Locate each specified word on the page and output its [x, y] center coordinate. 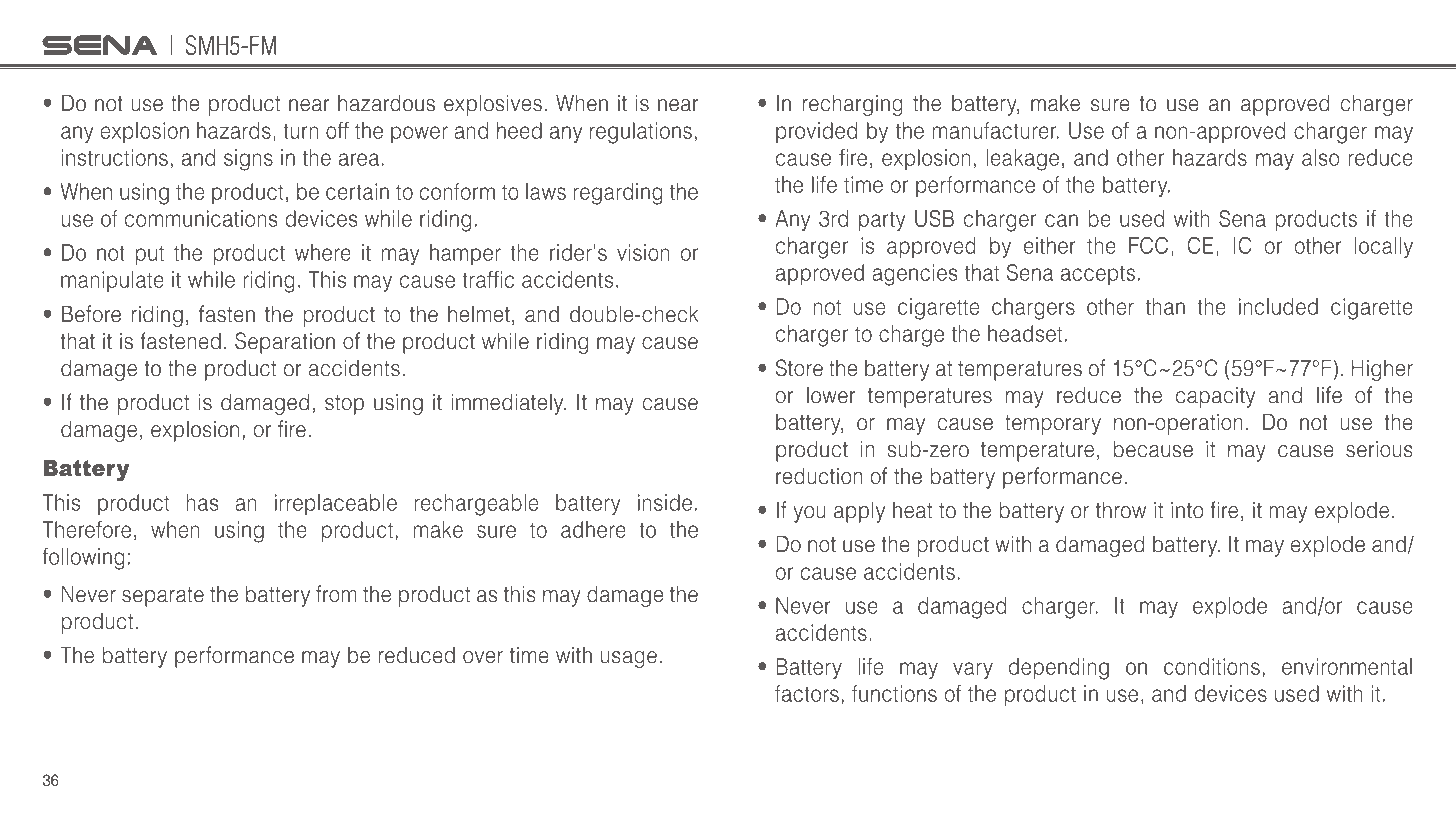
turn [301, 131]
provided [816, 132]
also [1320, 157]
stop [344, 405]
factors [807, 693]
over [483, 657]
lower [831, 395]
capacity [1215, 397]
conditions [1212, 666]
